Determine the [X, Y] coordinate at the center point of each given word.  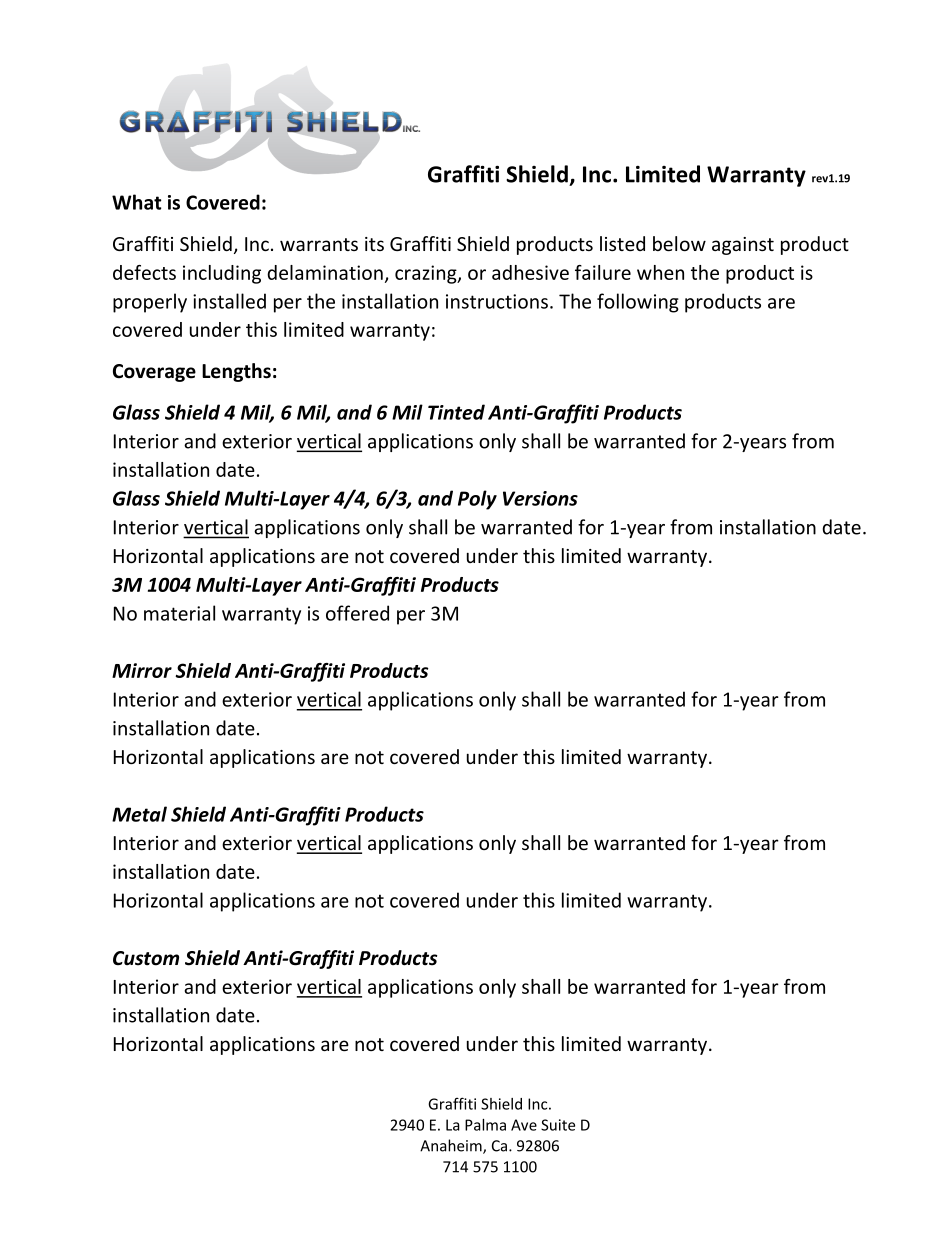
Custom [146, 958]
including [222, 274]
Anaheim [452, 1146]
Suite [558, 1125]
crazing [427, 274]
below [679, 243]
